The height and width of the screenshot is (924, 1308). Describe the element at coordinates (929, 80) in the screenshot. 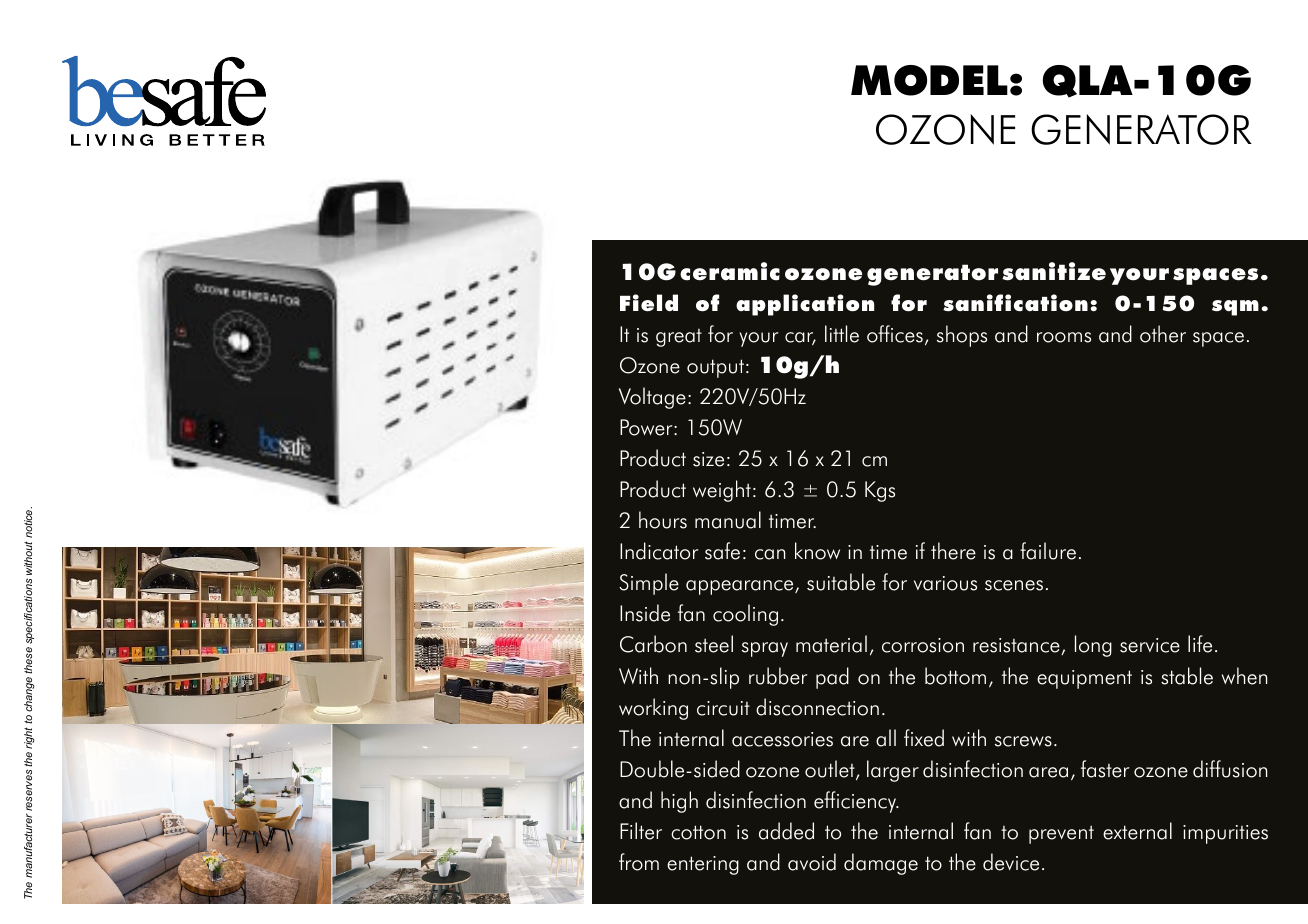

I see `MODEL` at that location.
